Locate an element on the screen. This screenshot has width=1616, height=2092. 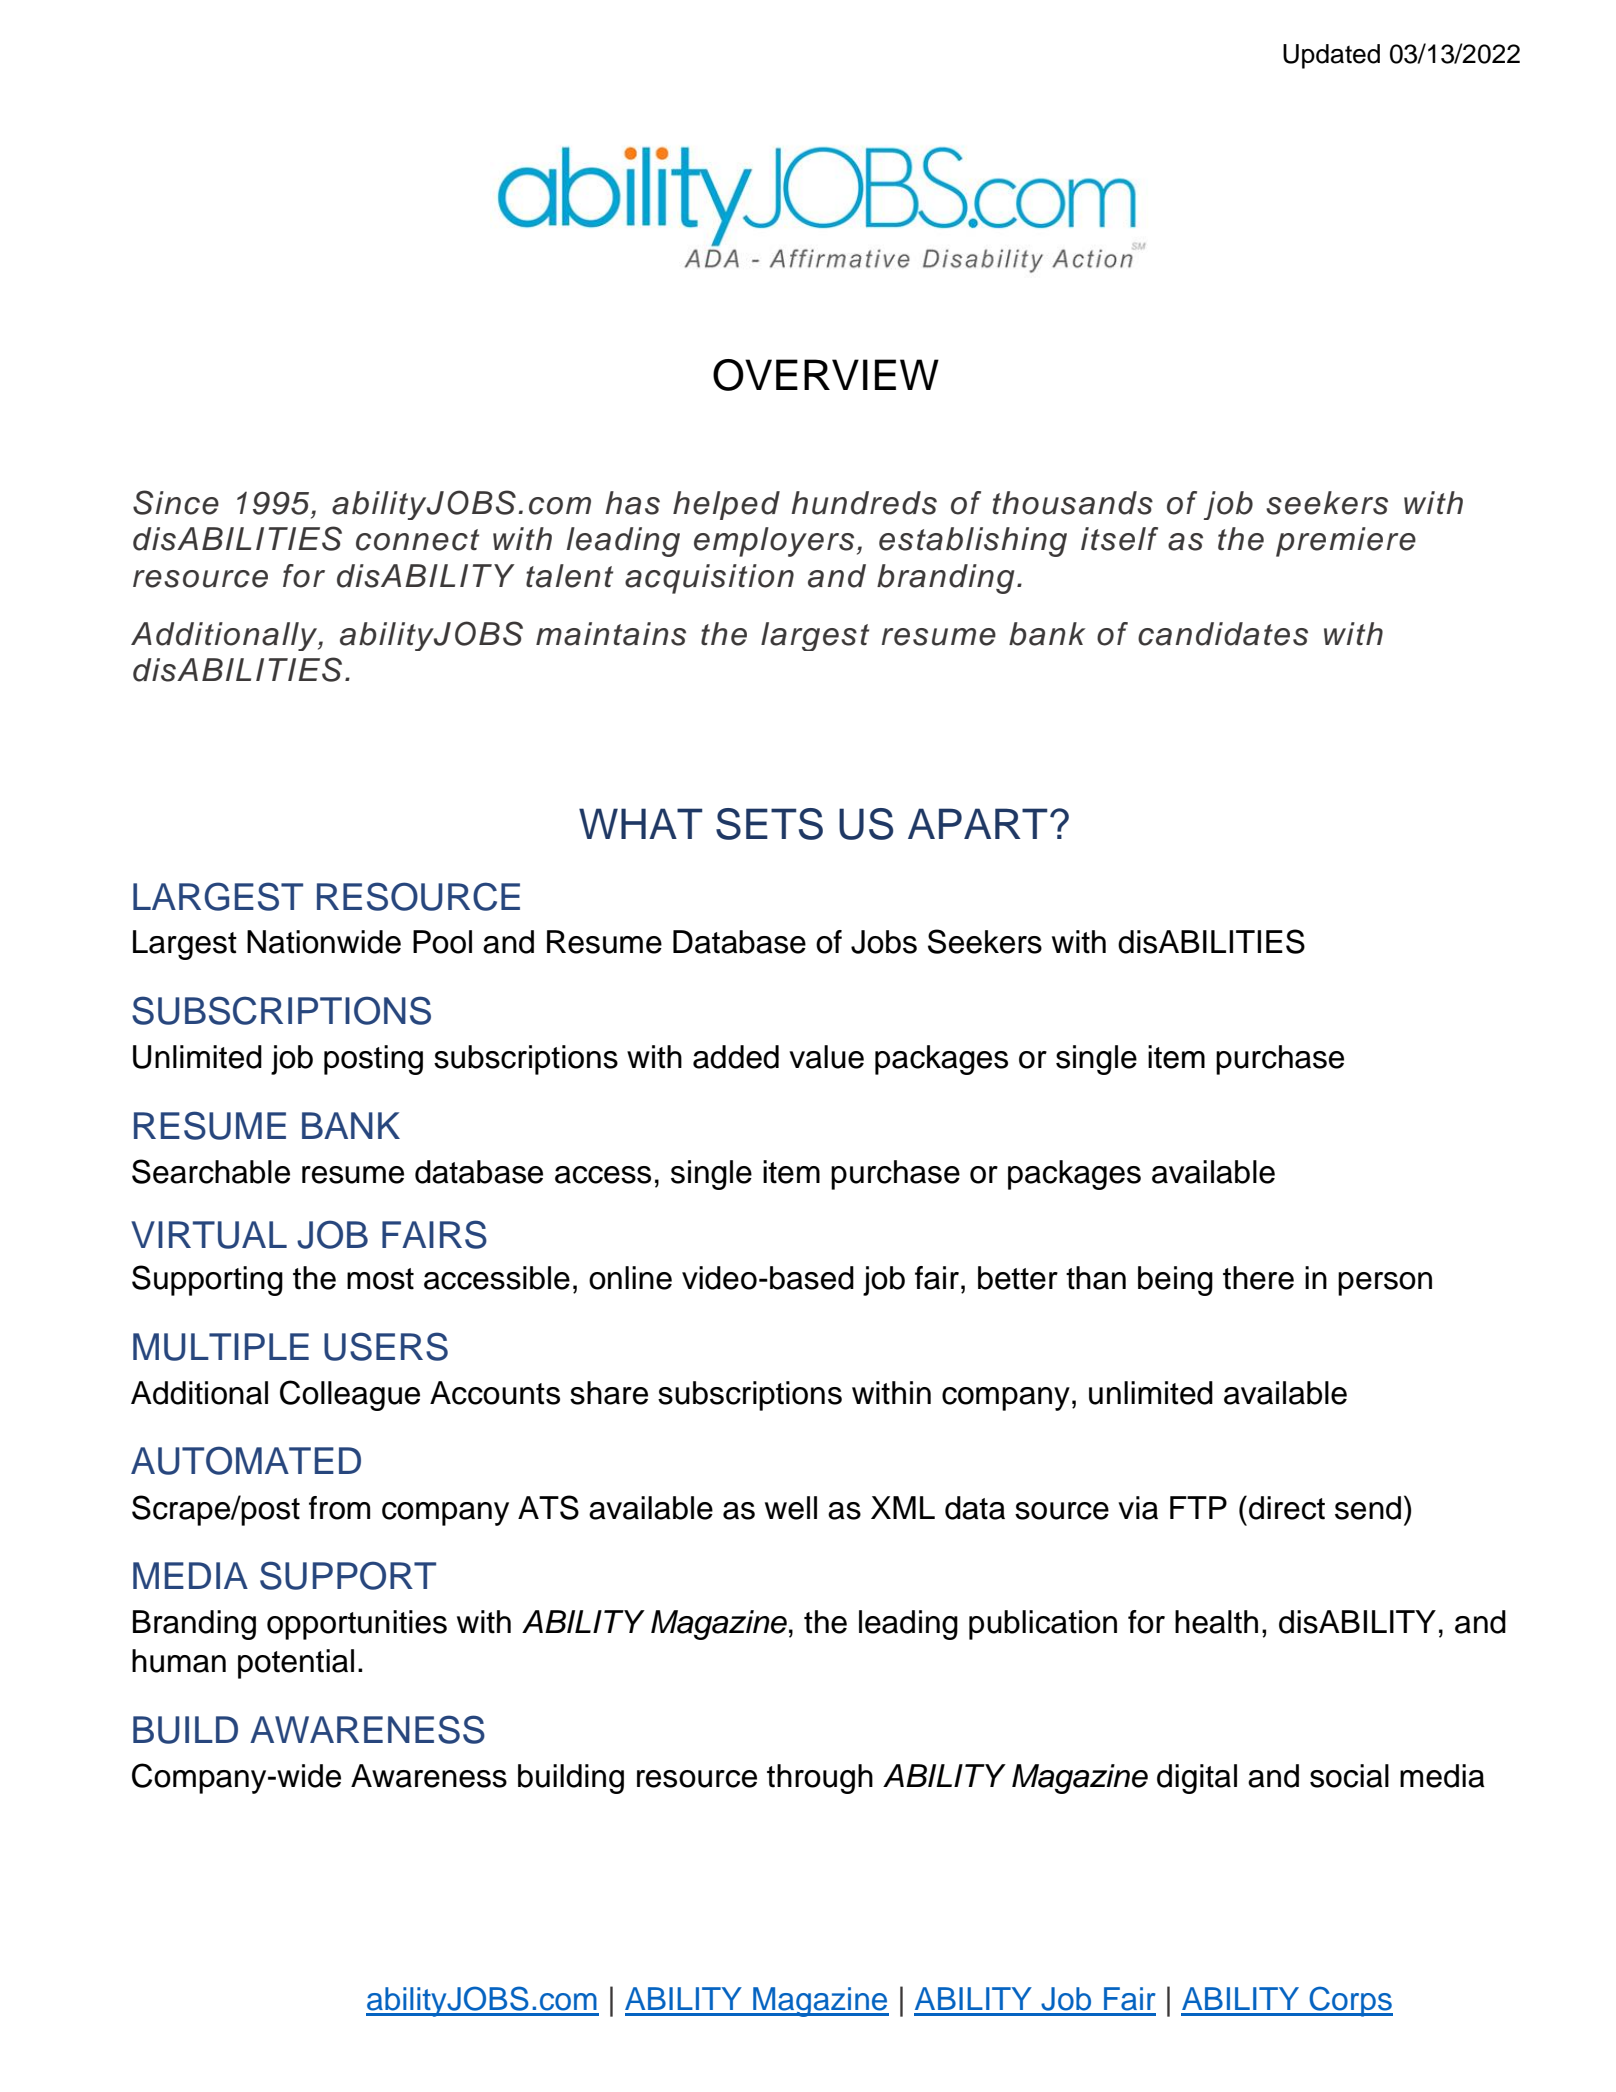
Since is located at coordinates (176, 502).
